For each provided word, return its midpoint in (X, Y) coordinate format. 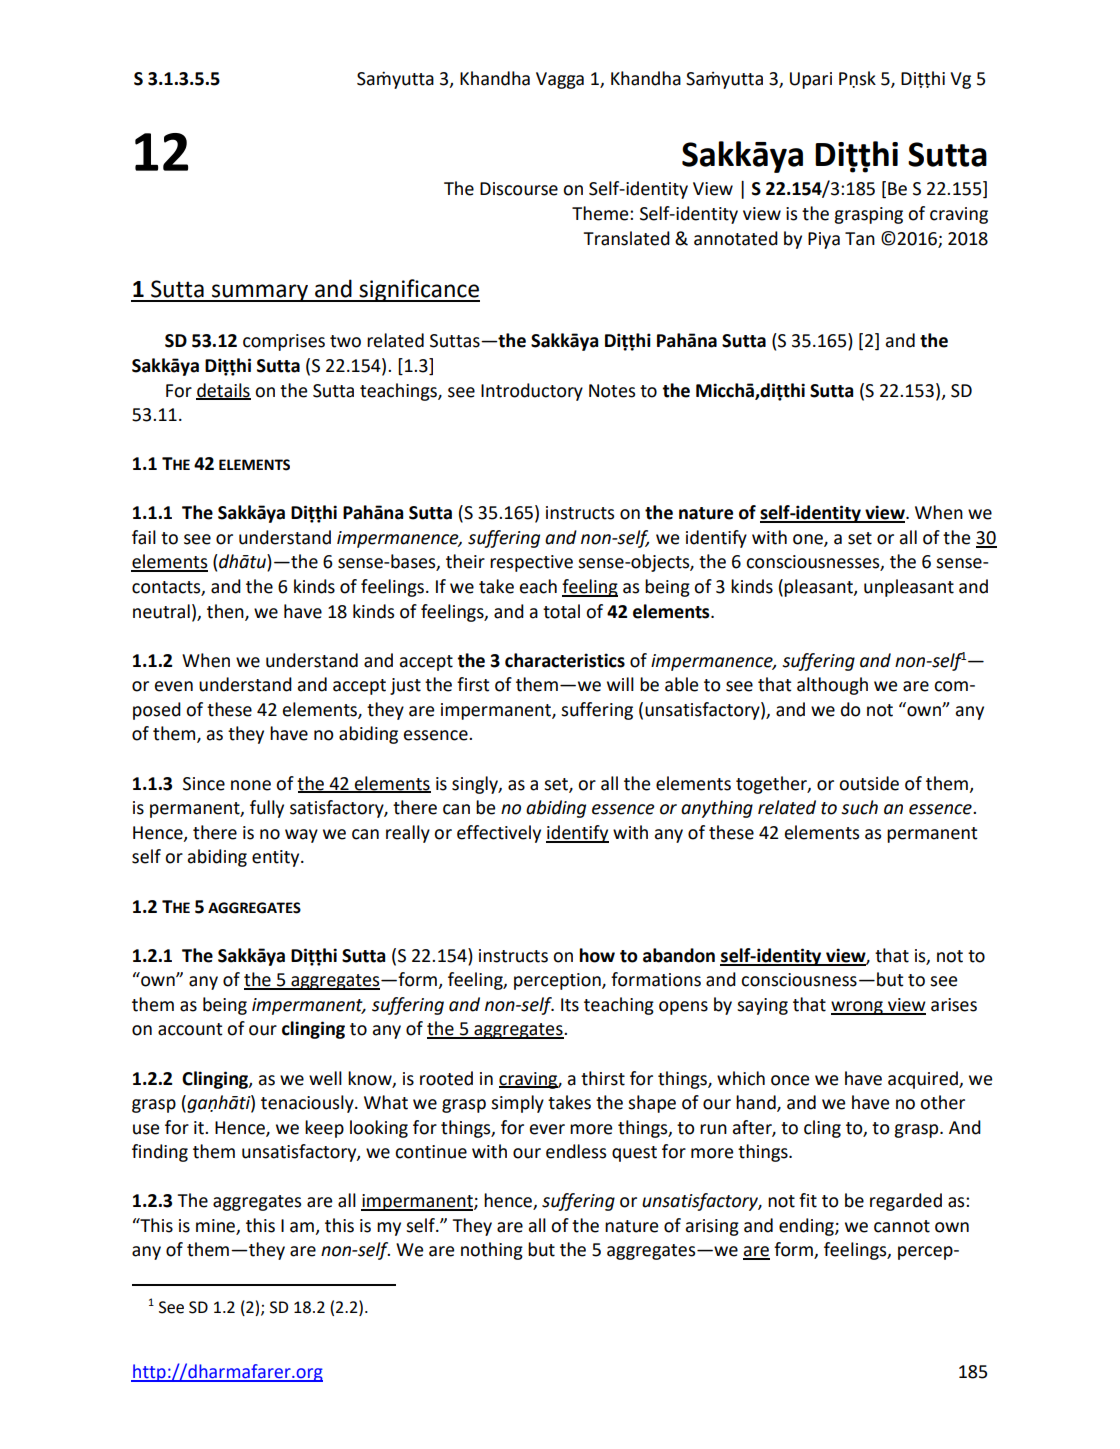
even (174, 686)
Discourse (519, 189)
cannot (902, 1226)
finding (160, 1153)
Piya (824, 240)
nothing (492, 1251)
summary (260, 293)
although (832, 686)
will (620, 684)
